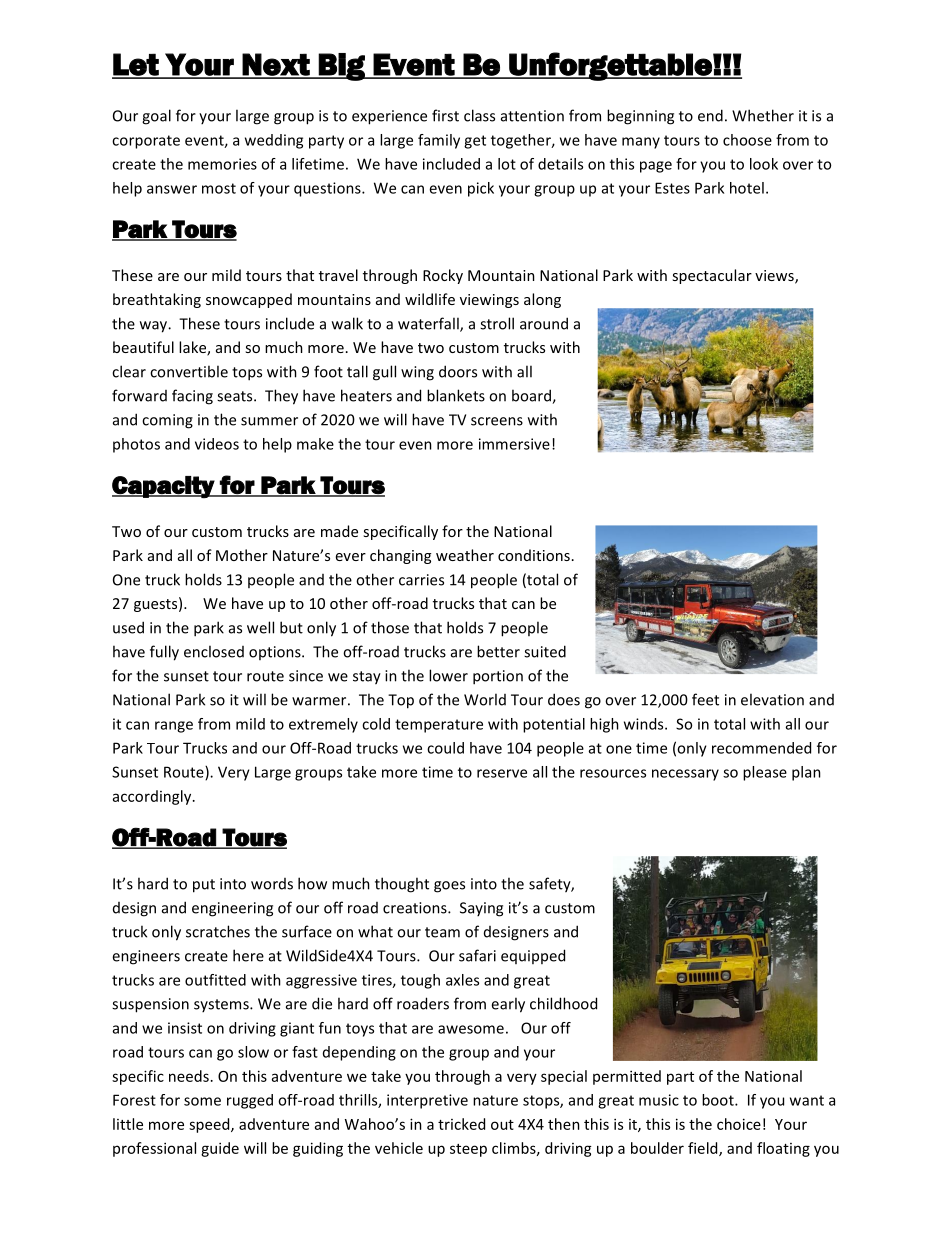 Image resolution: width=952 pixels, height=1233 pixels. Describe the element at coordinates (739, 1124) in the document. I see `choice` at that location.
